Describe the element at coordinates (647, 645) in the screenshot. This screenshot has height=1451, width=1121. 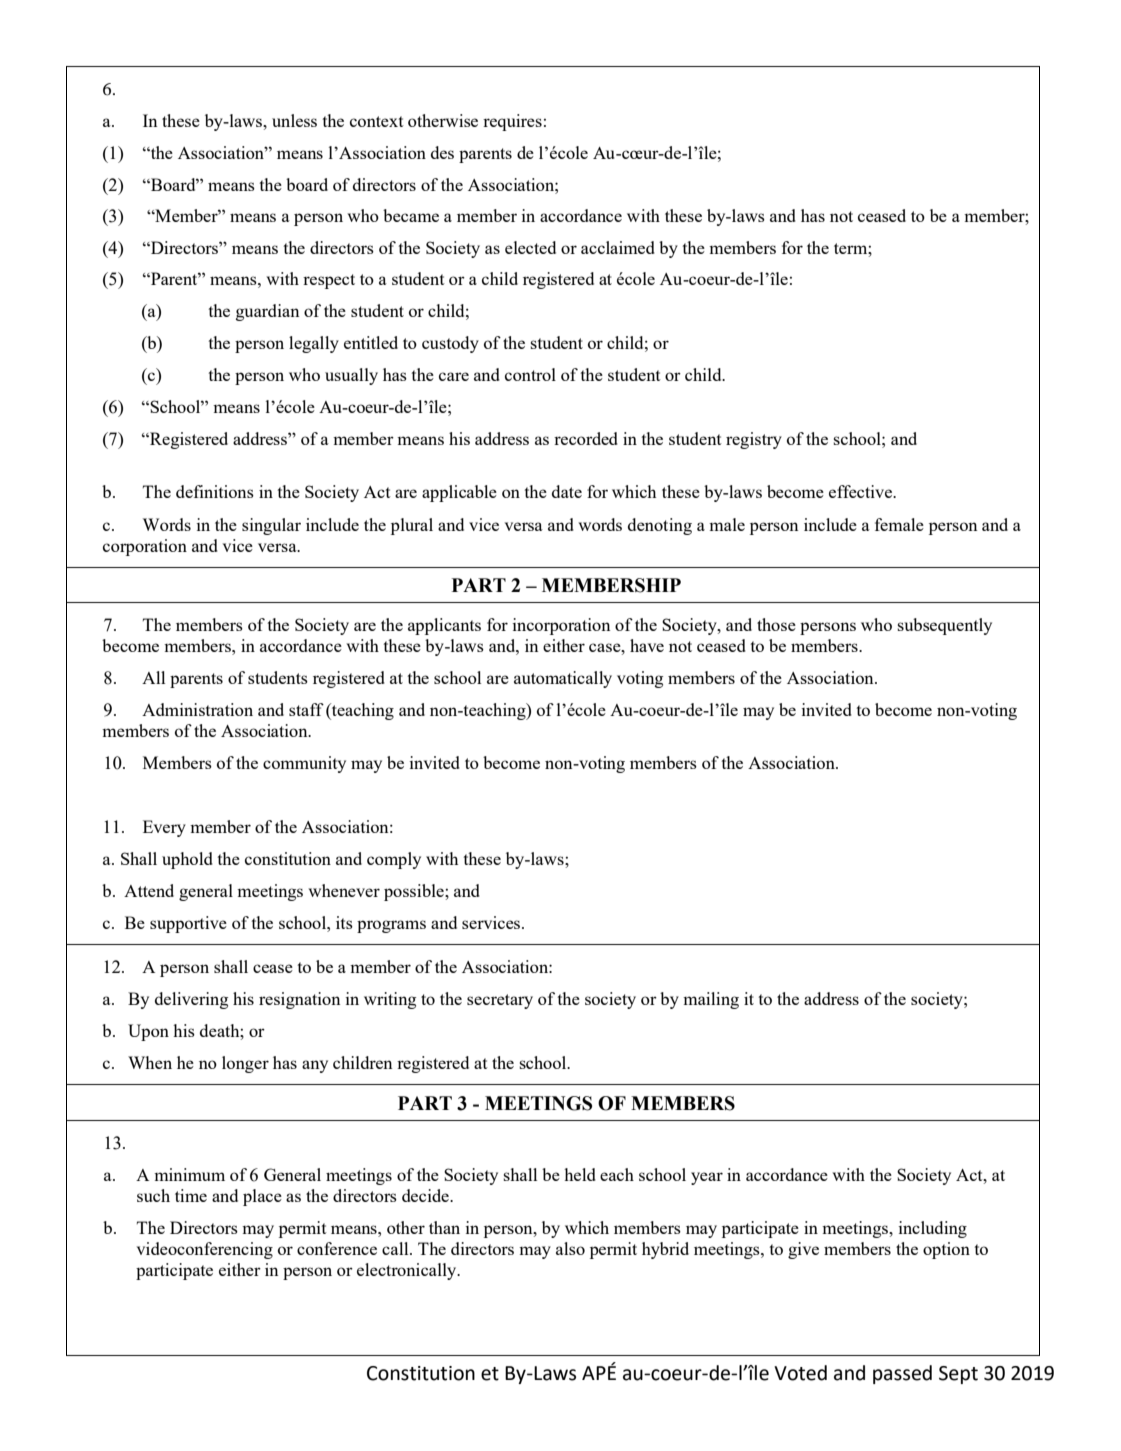
I see `have` at that location.
